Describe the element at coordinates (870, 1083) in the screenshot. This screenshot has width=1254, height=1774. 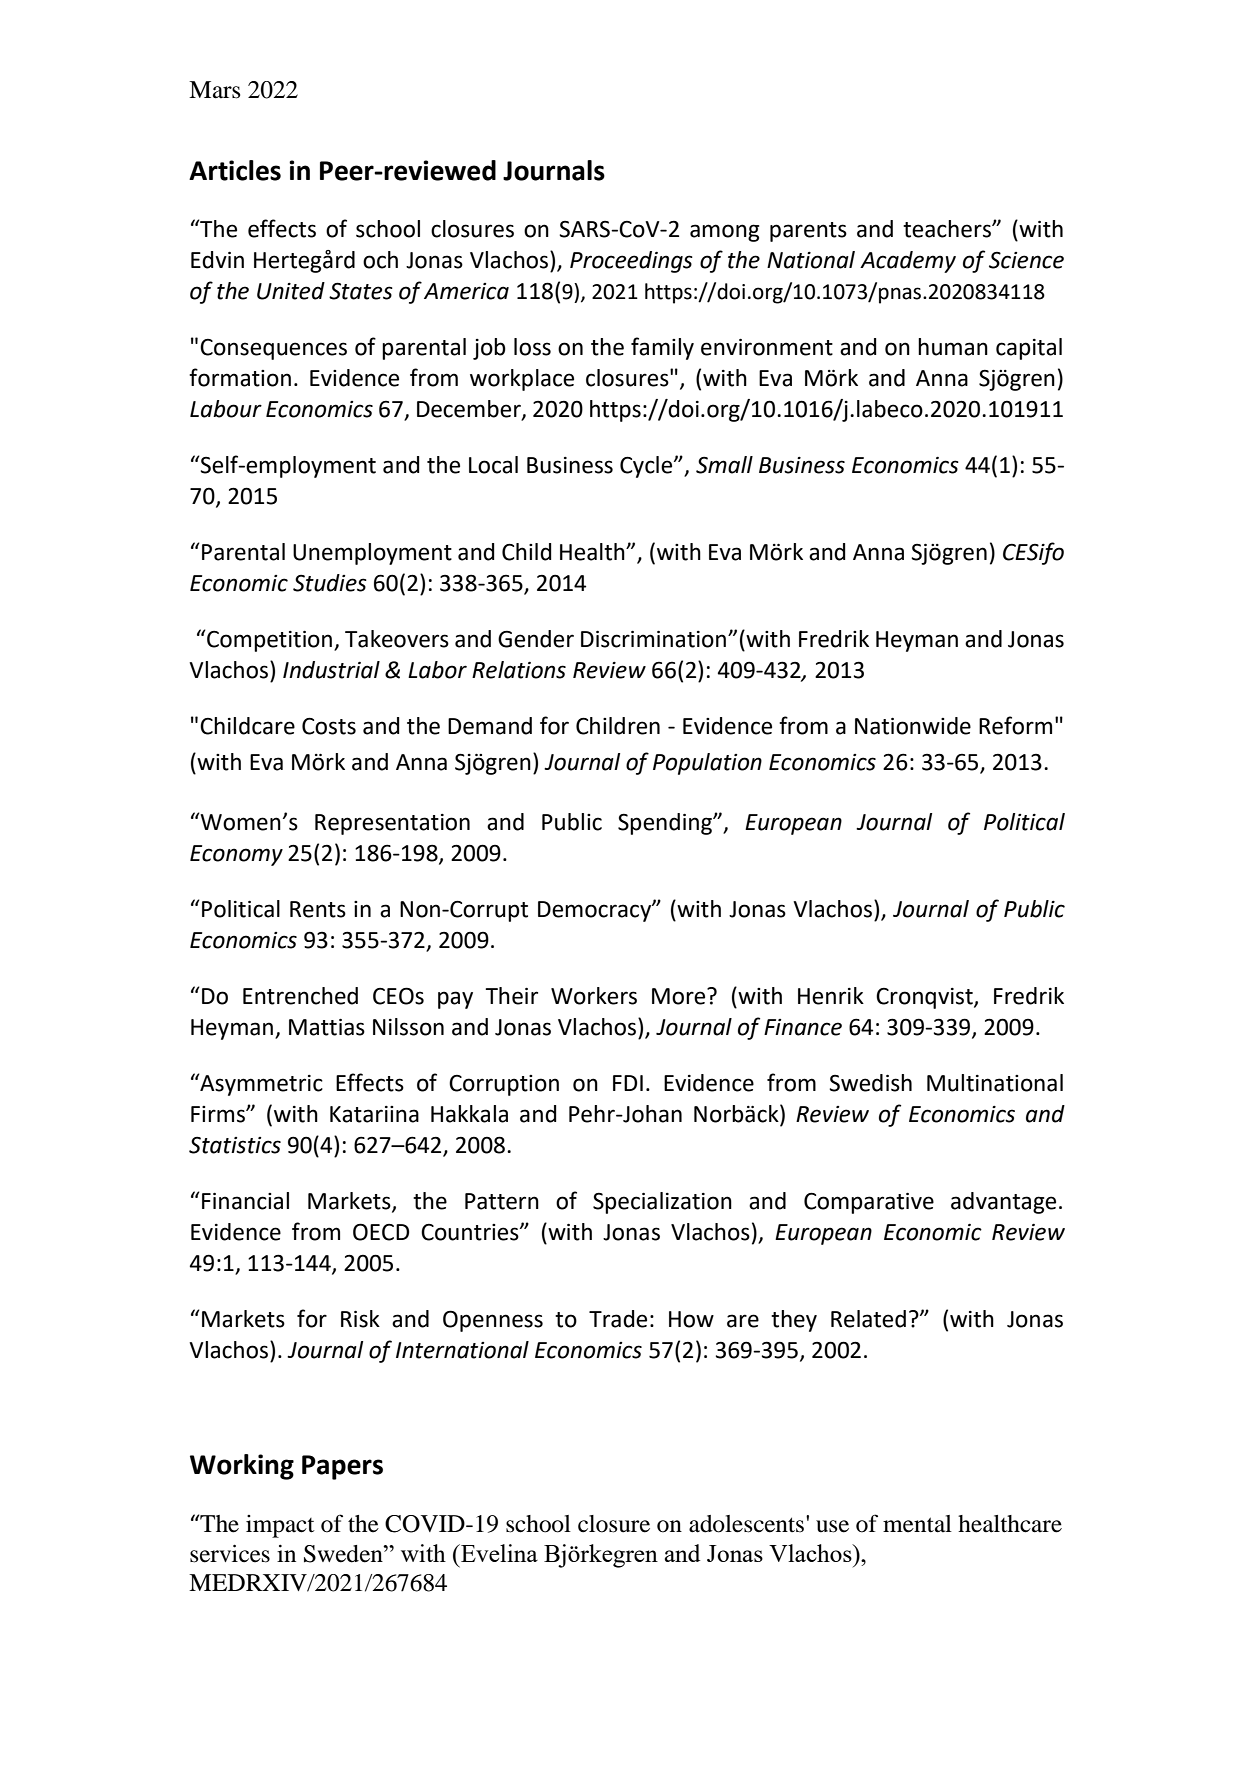
I see `Swedish` at that location.
